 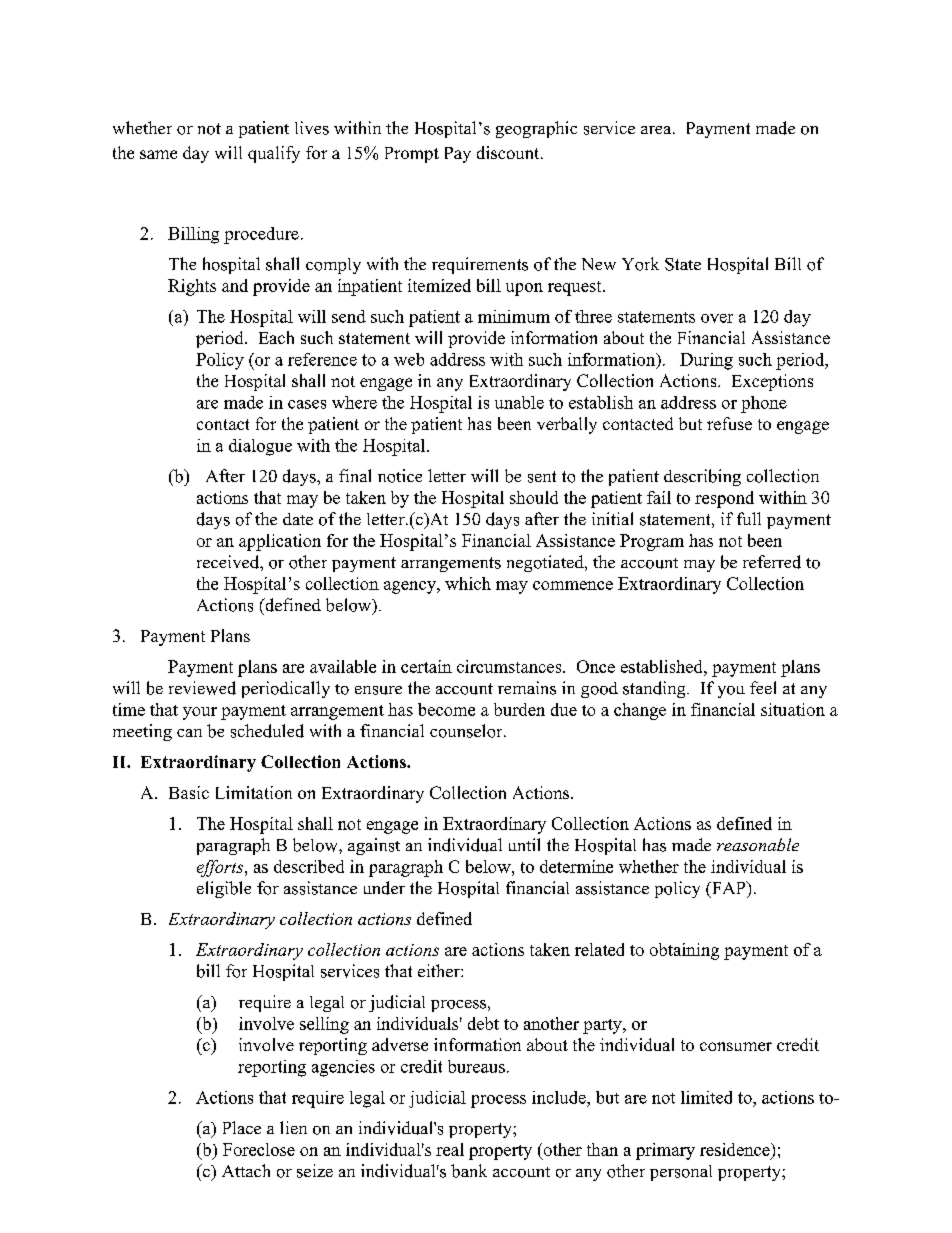 I want to click on reviewed, so click(x=202, y=688).
